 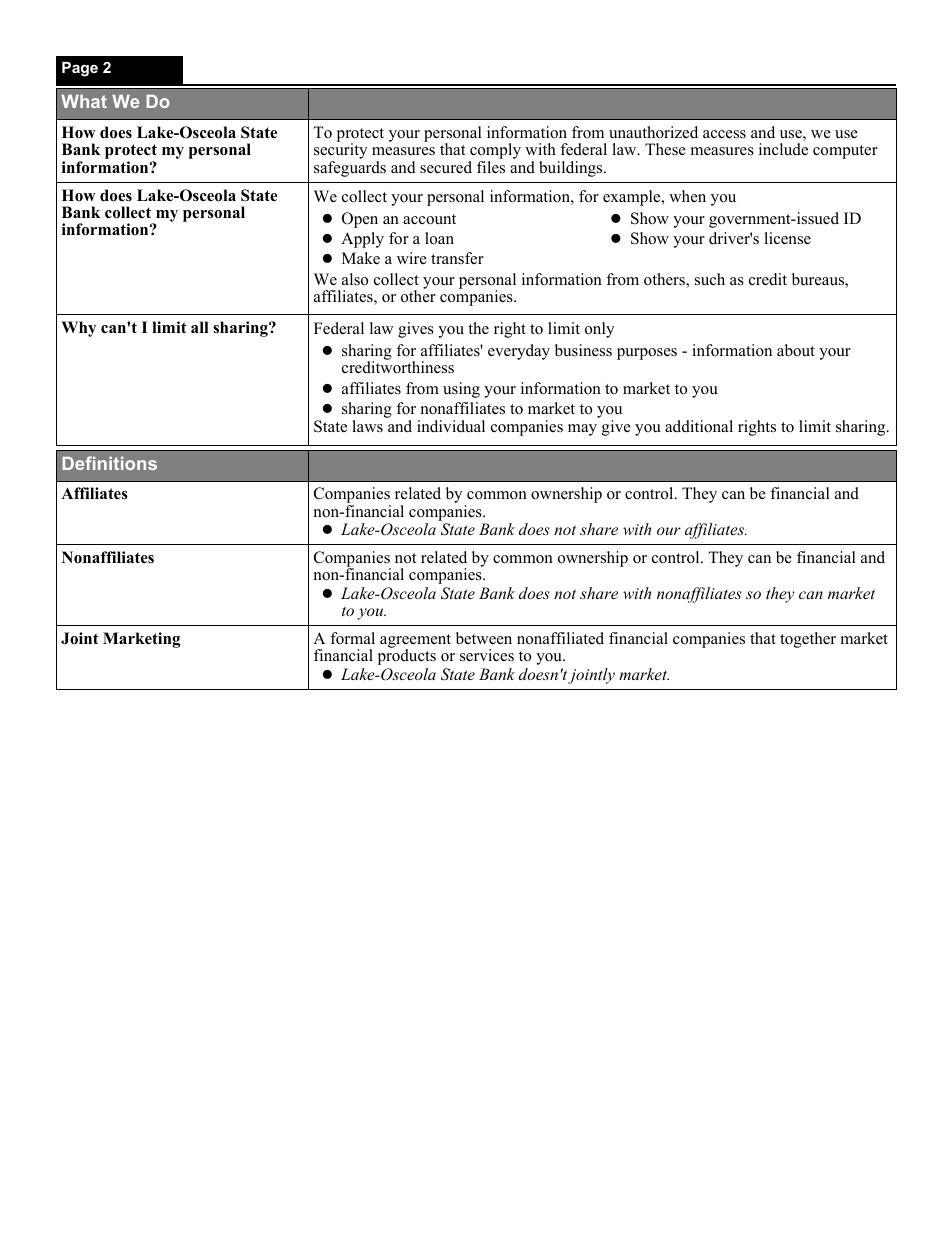 What do you see at coordinates (109, 463) in the image?
I see `Definitions` at bounding box center [109, 463].
